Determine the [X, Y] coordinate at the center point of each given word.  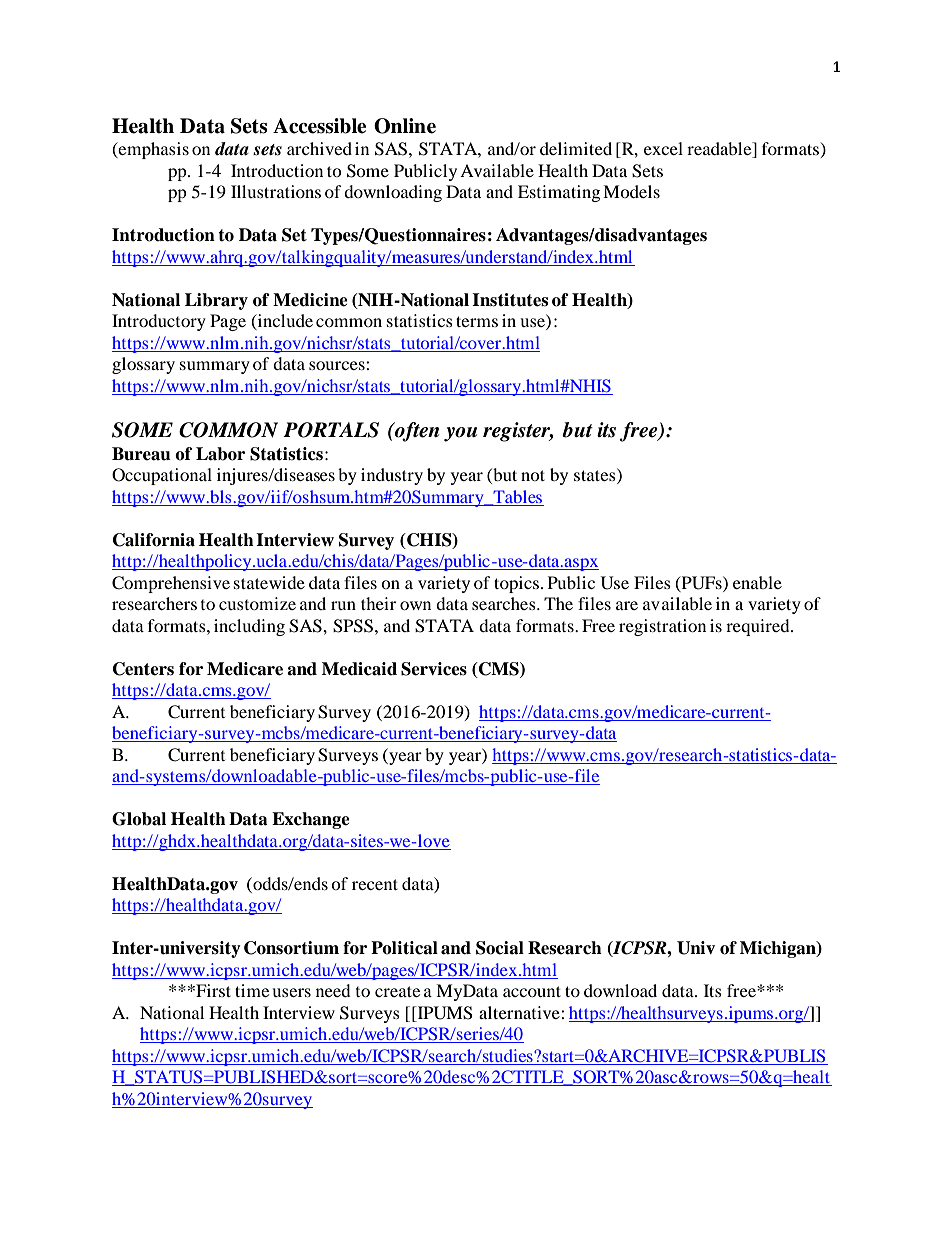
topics [516, 584]
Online [405, 126]
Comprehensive [171, 584]
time [252, 990]
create [397, 991]
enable [757, 582]
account [532, 991]
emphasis [153, 150]
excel [663, 148]
